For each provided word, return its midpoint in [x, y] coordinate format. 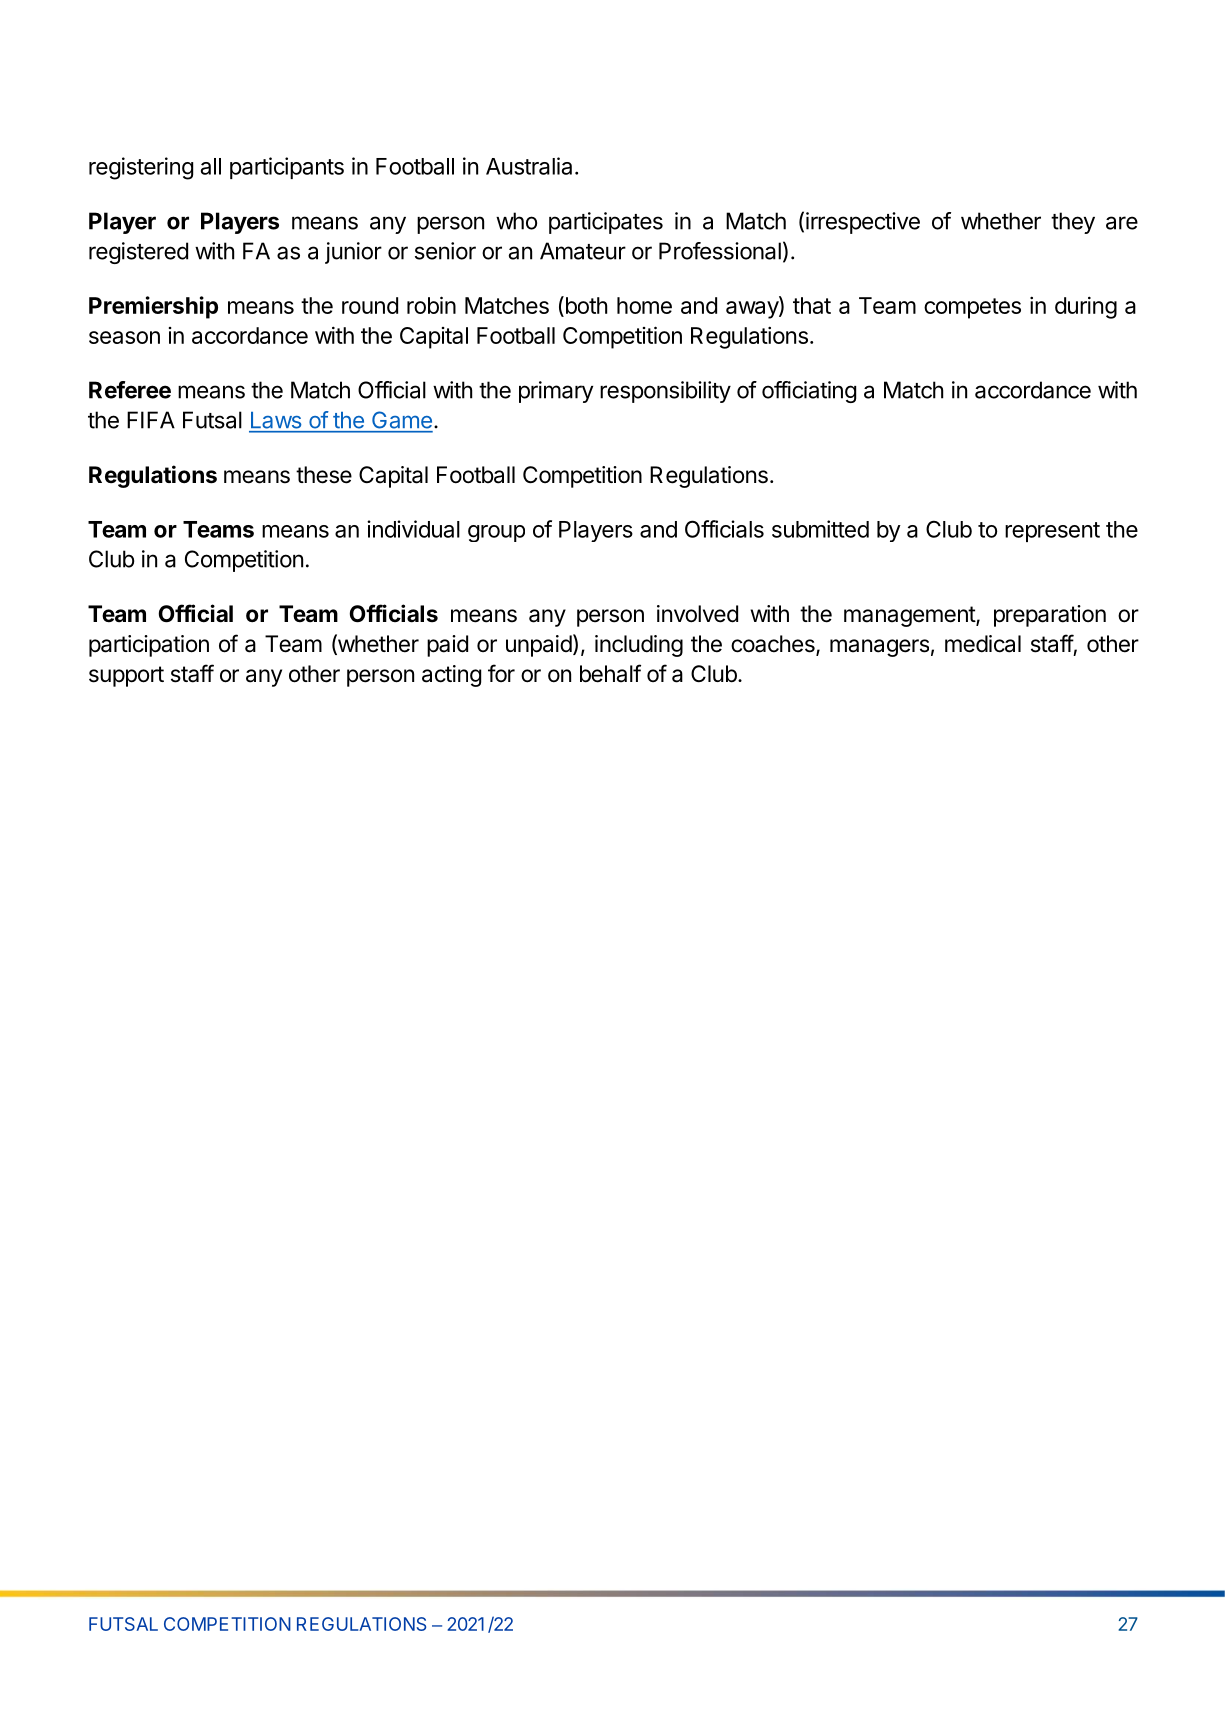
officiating [809, 392]
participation [149, 646]
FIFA [151, 420]
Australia [529, 166]
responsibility [665, 392]
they [1073, 223]
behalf [610, 673]
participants [287, 168]
